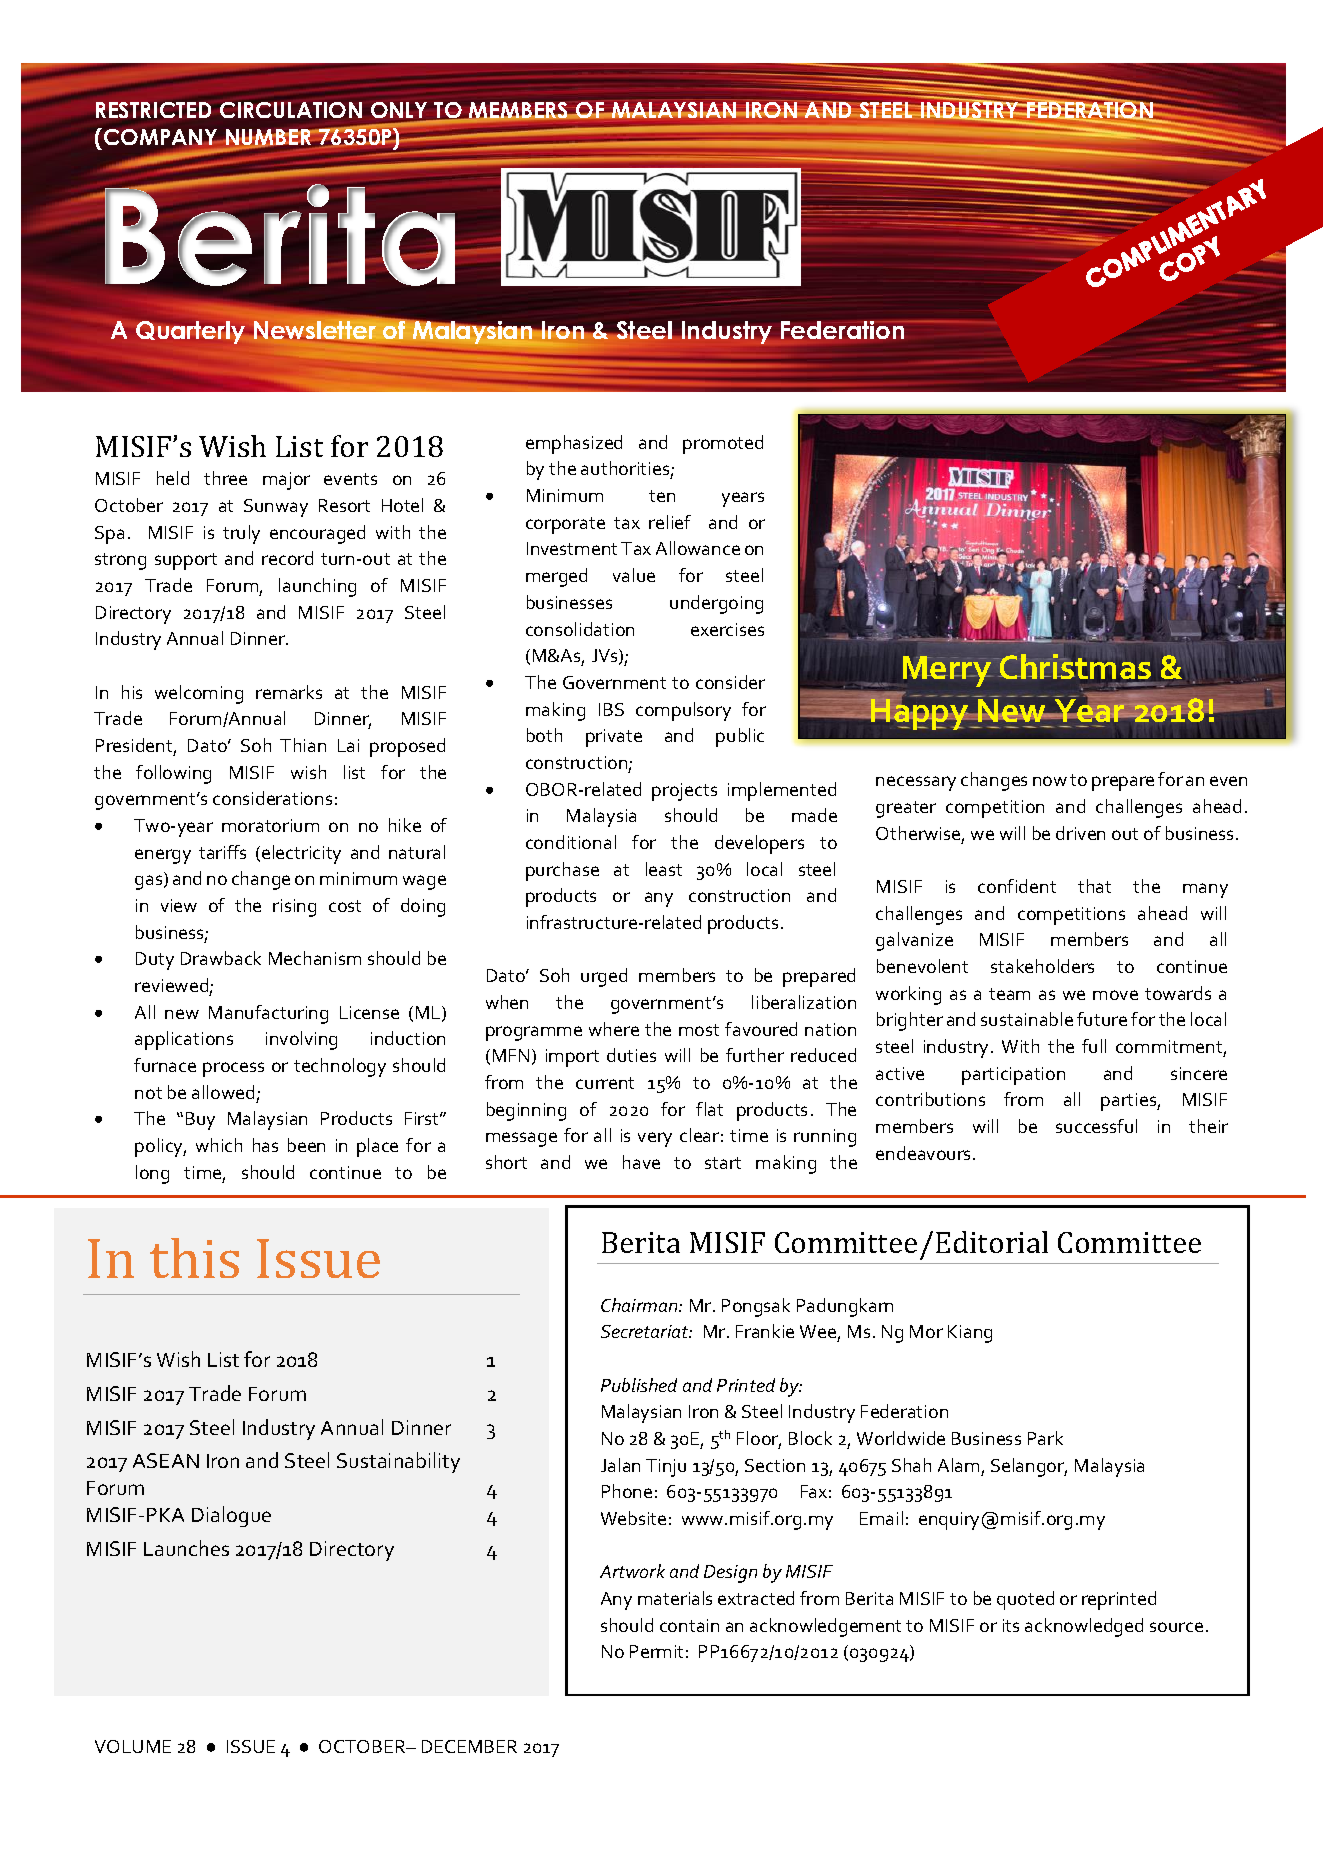  Describe the element at coordinates (194, 1258) in the screenshot. I see `this` at that location.
